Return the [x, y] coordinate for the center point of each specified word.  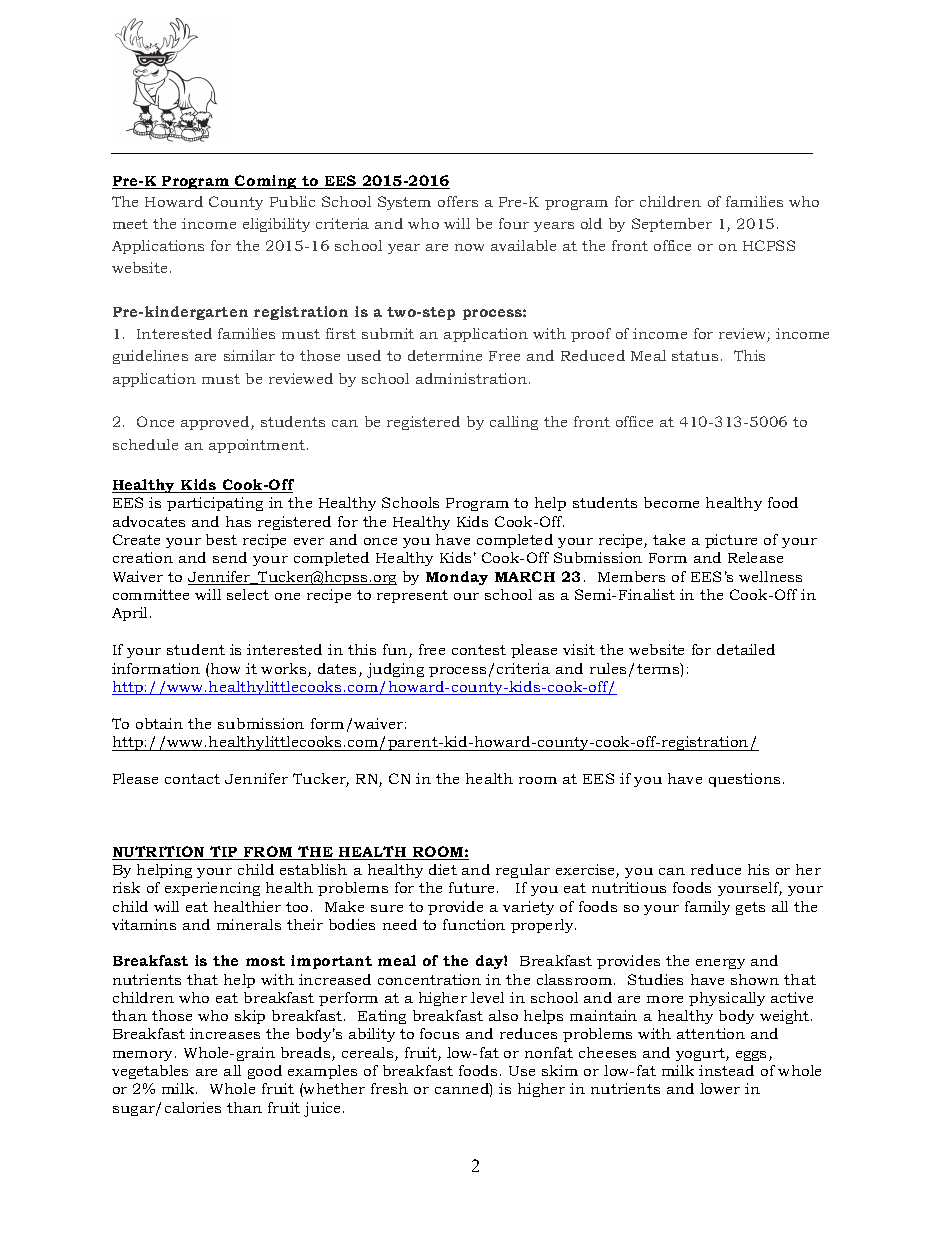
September [672, 225]
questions [744, 780]
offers [458, 201]
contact [192, 779]
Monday [457, 578]
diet [443, 869]
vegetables [150, 1072]
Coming [266, 182]
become [671, 502]
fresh [389, 1088]
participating [215, 504]
